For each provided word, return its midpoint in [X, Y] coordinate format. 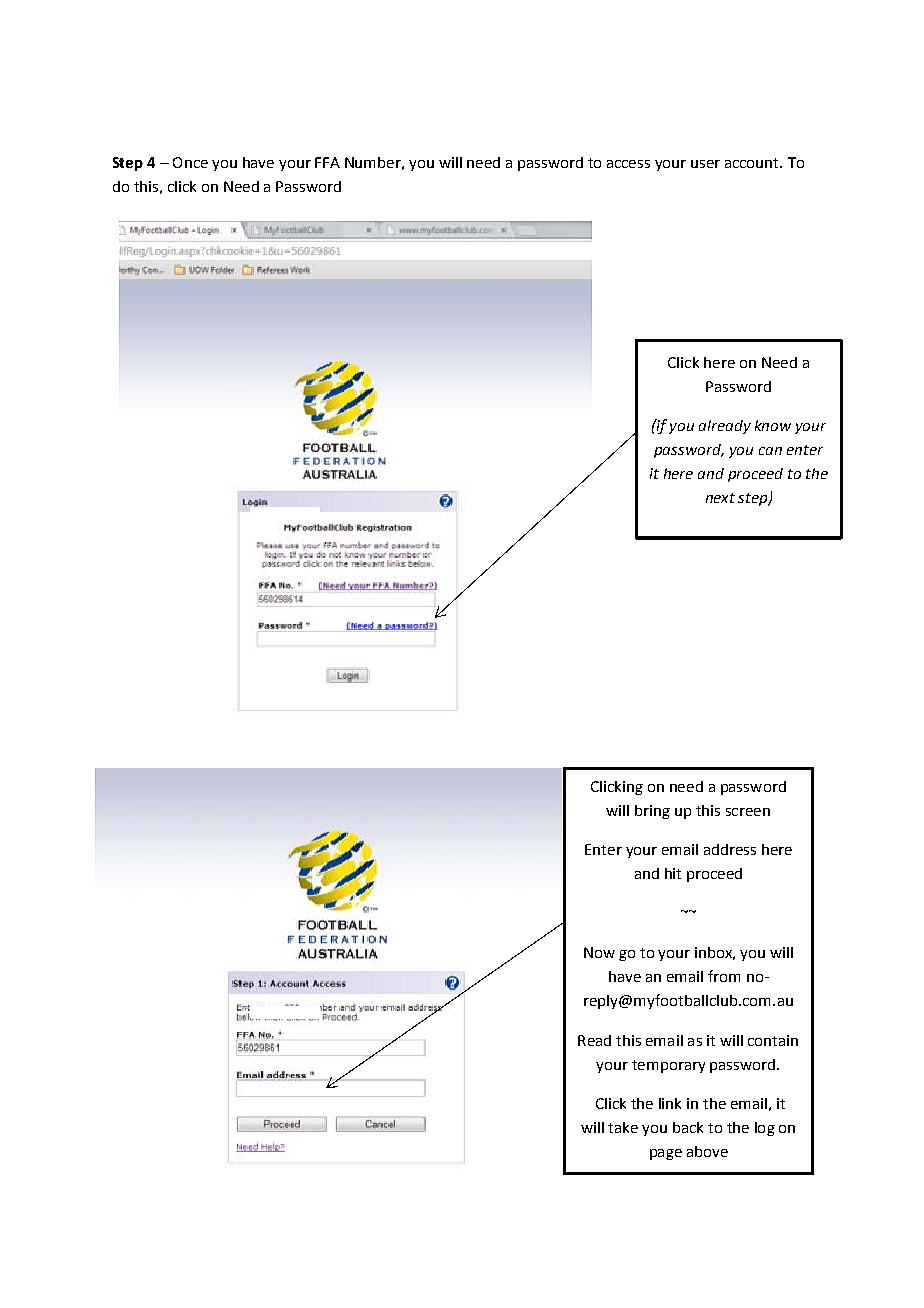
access [628, 164]
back [688, 1127]
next [720, 498]
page [666, 1154]
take [623, 1127]
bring [652, 812]
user [705, 164]
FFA [327, 162]
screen [748, 812]
